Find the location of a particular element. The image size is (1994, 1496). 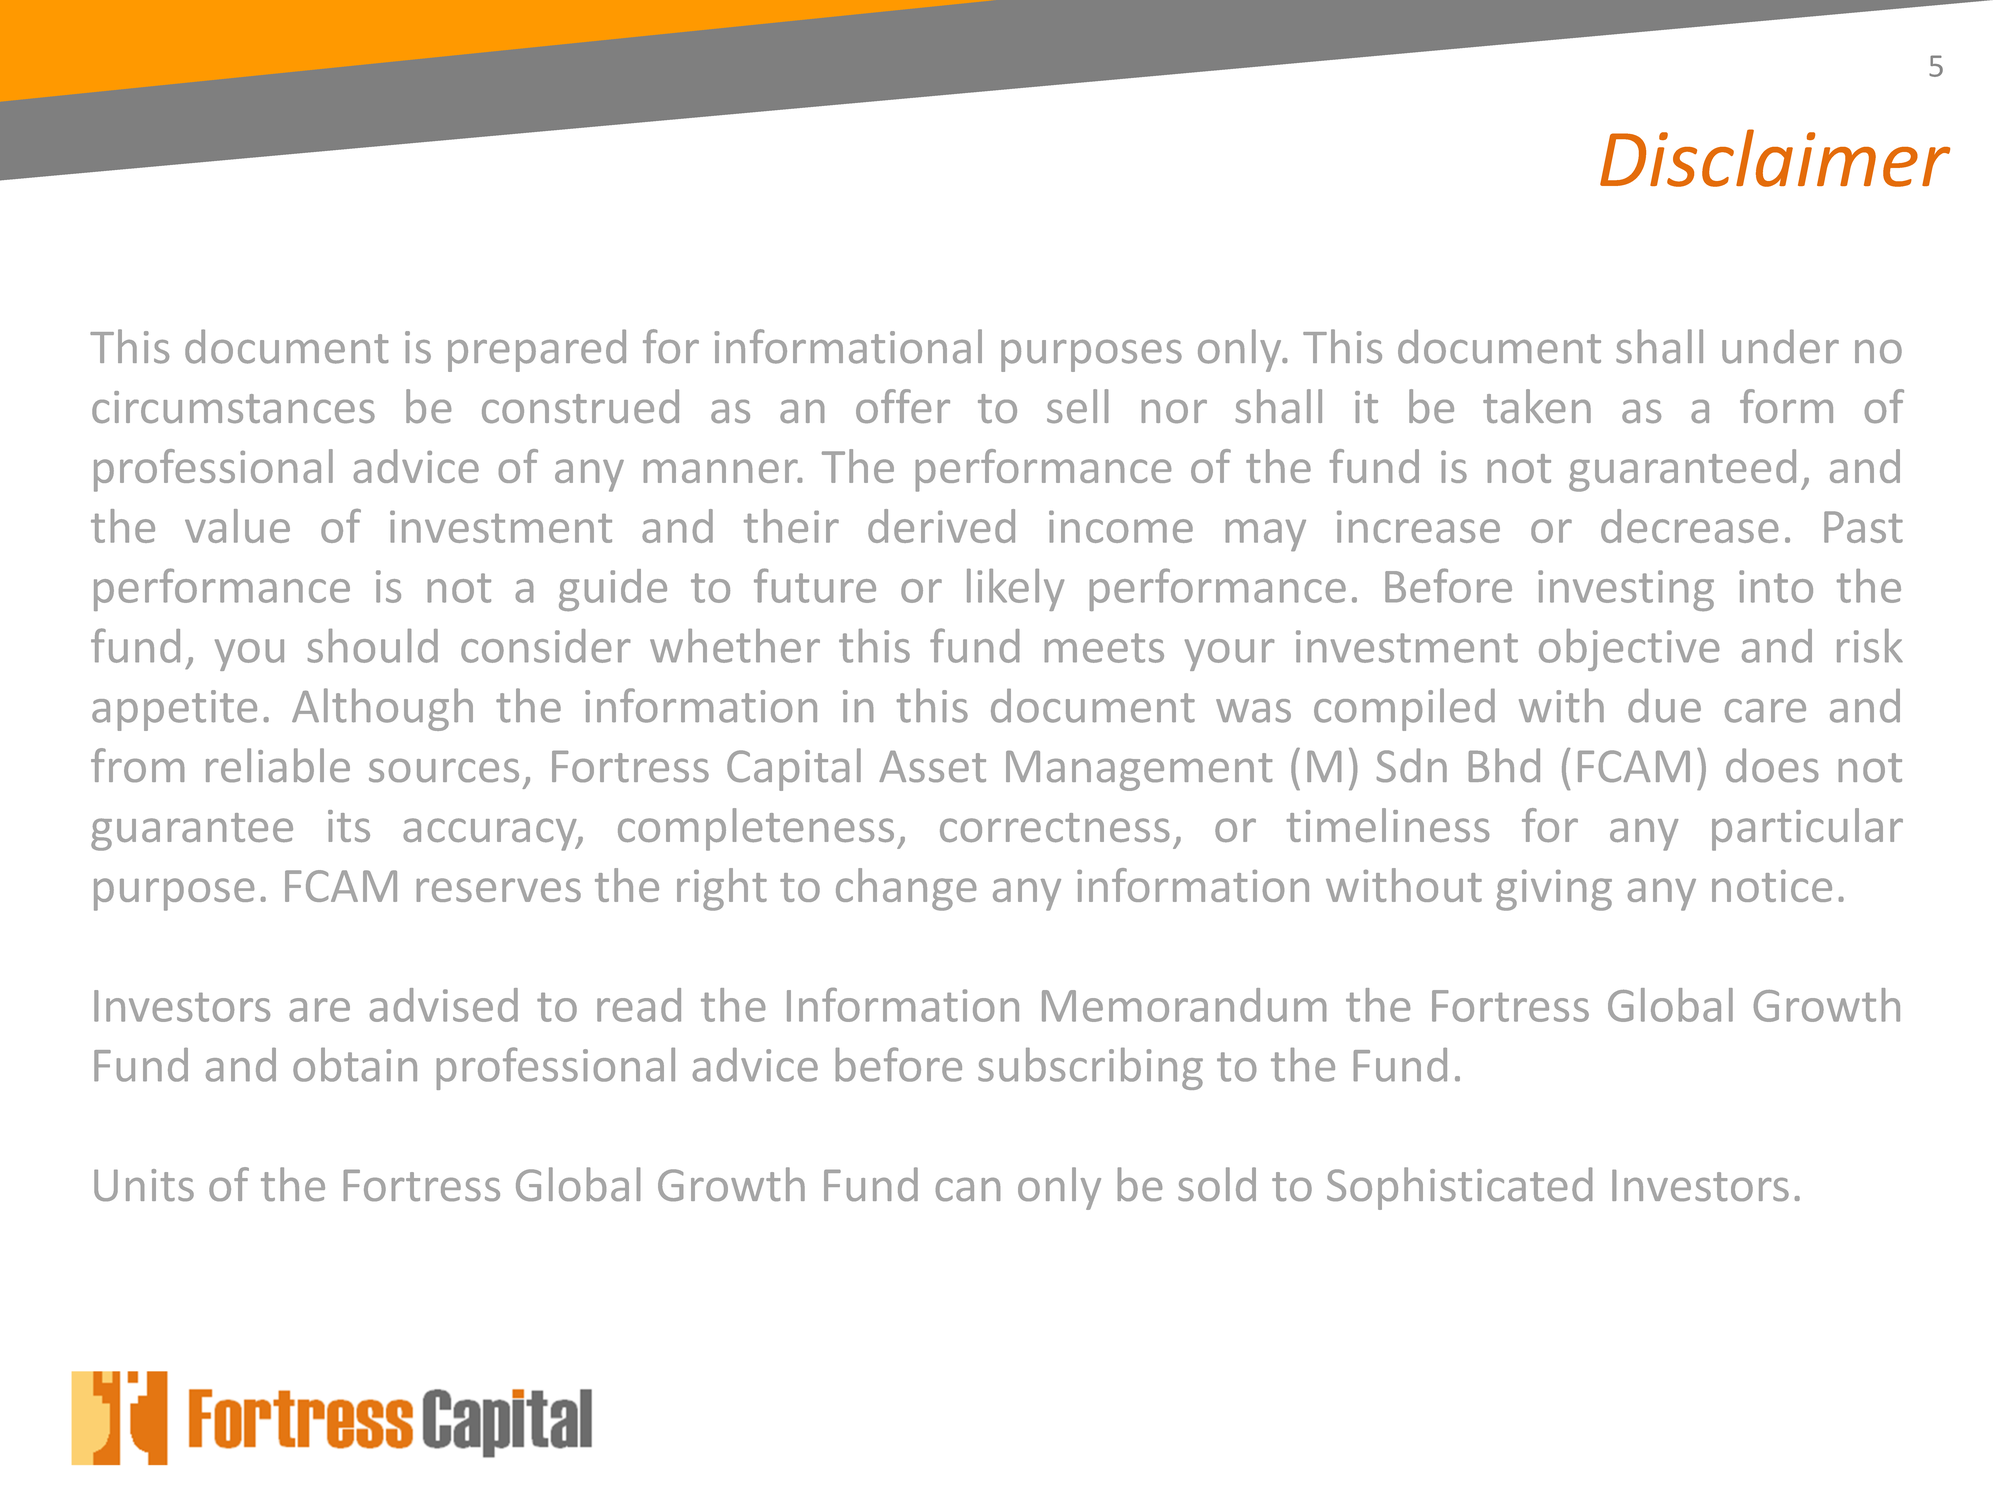

likely is located at coordinates (1015, 590).
